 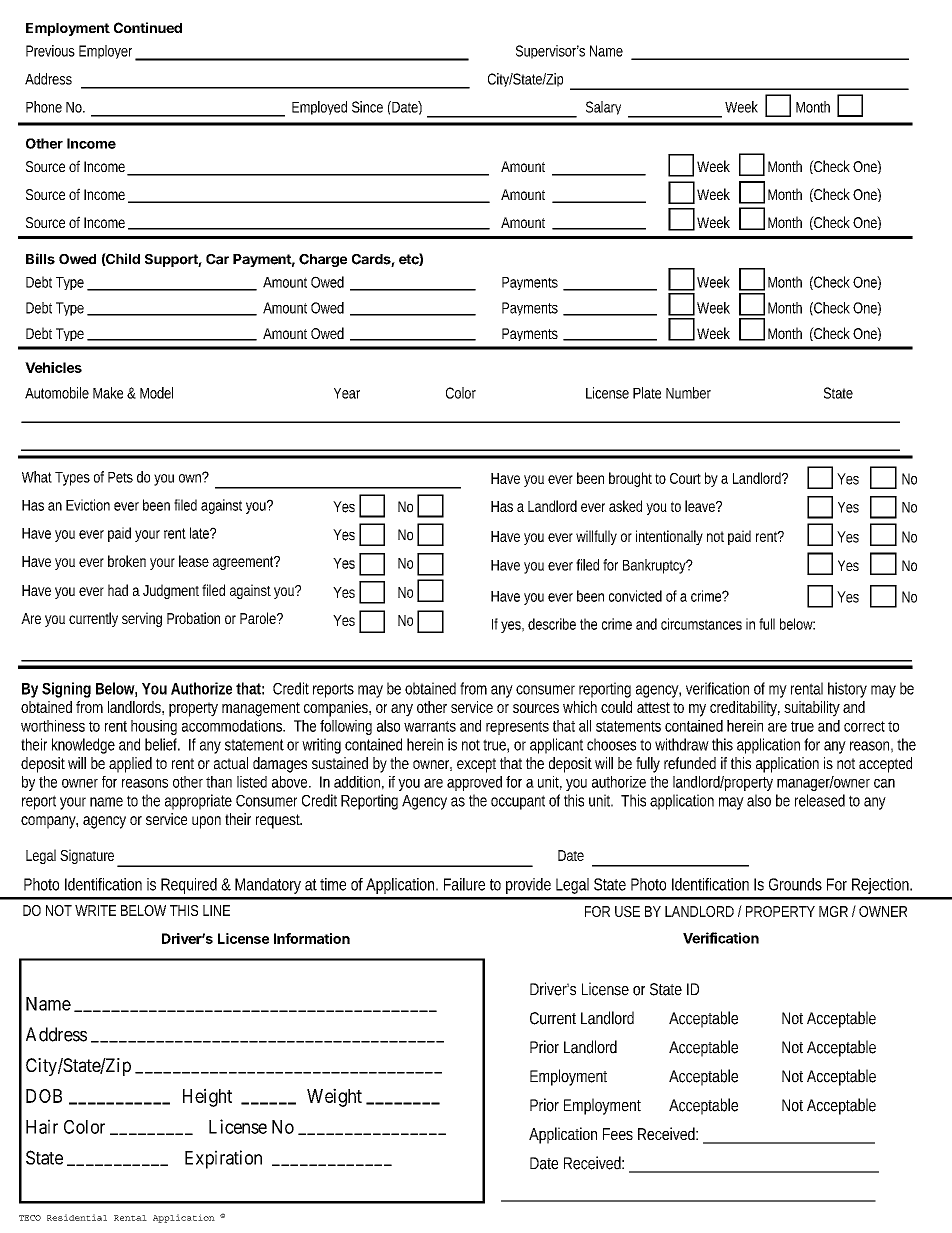 What do you see at coordinates (156, 393) in the page?
I see `Model` at bounding box center [156, 393].
